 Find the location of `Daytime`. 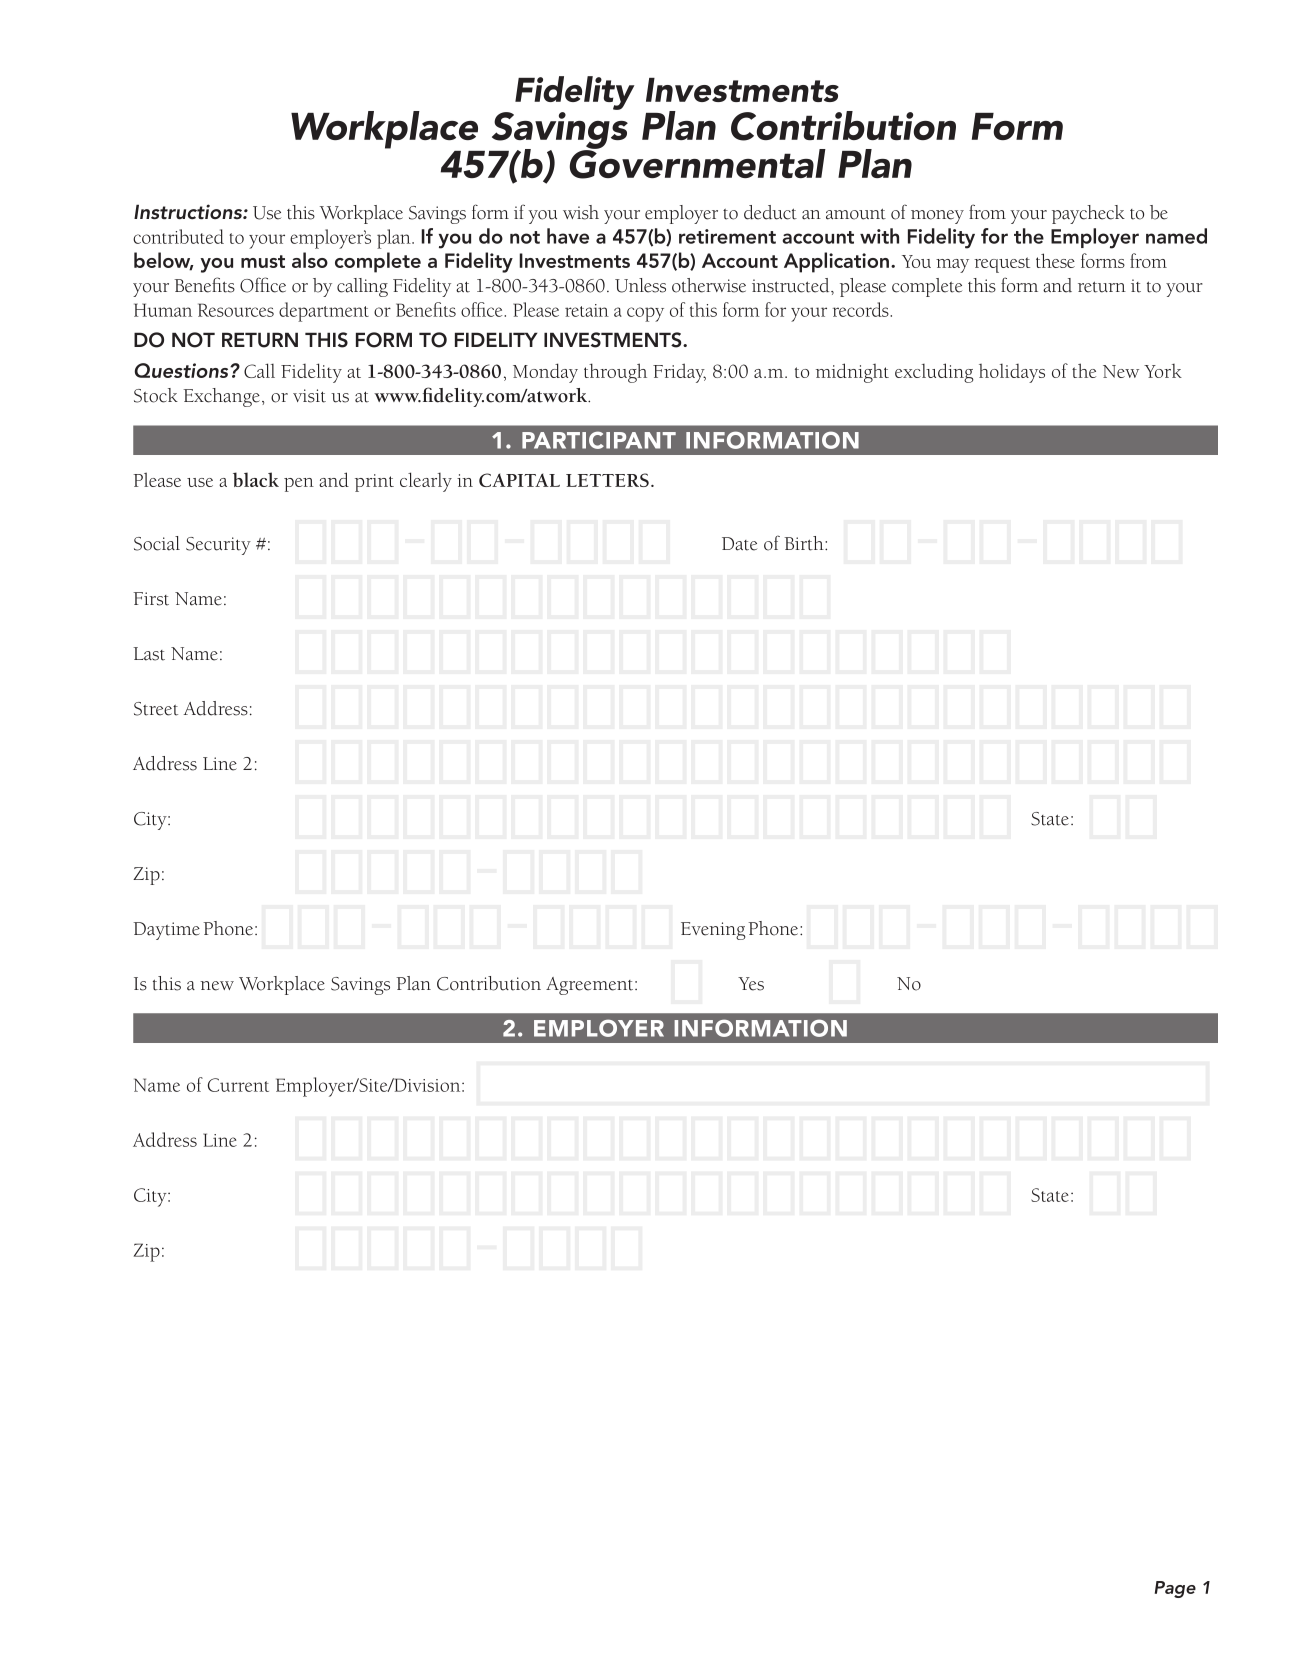

Daytime is located at coordinates (166, 931).
